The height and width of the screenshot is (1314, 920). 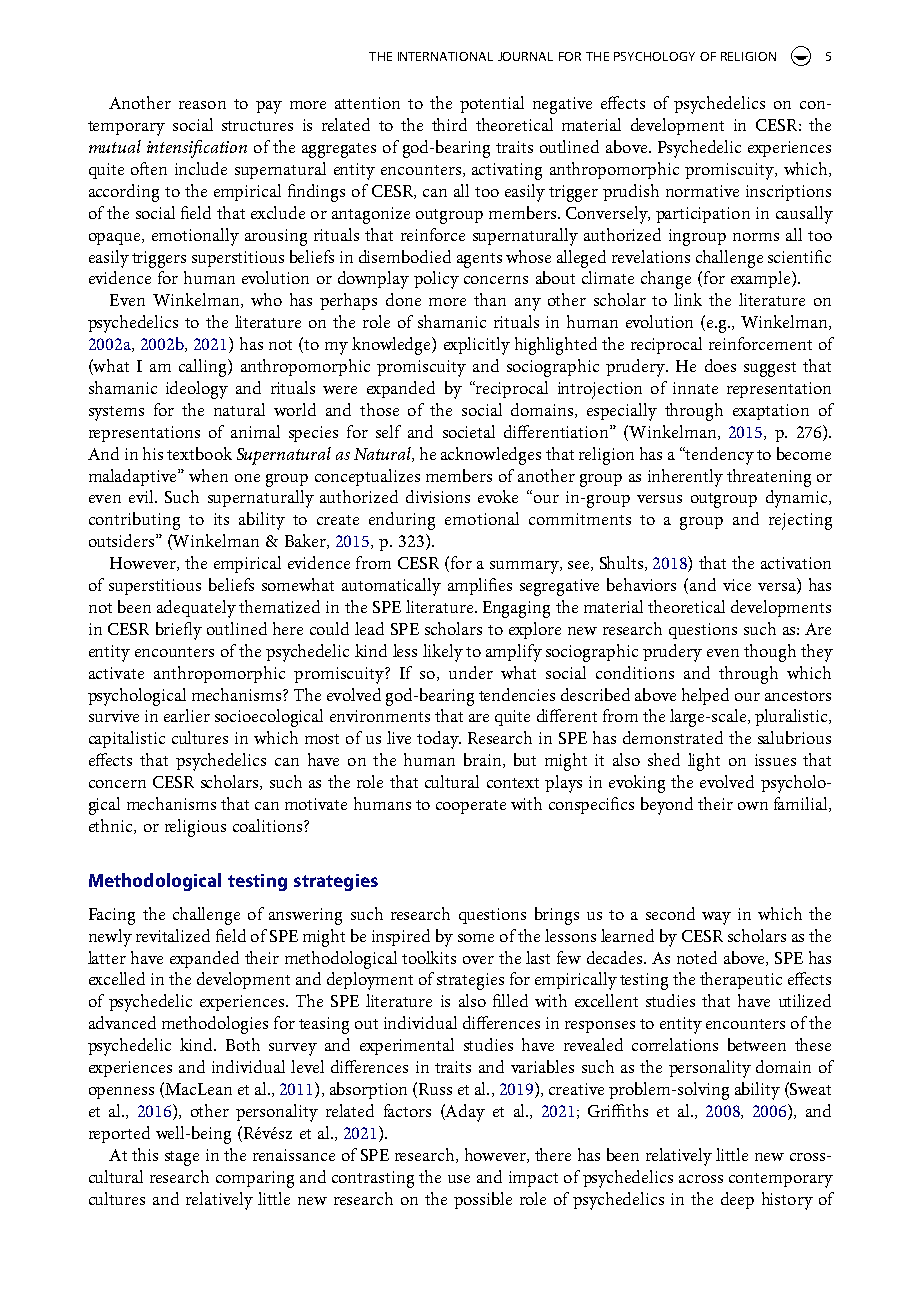 What do you see at coordinates (719, 456) in the screenshot?
I see `tendency` at bounding box center [719, 456].
